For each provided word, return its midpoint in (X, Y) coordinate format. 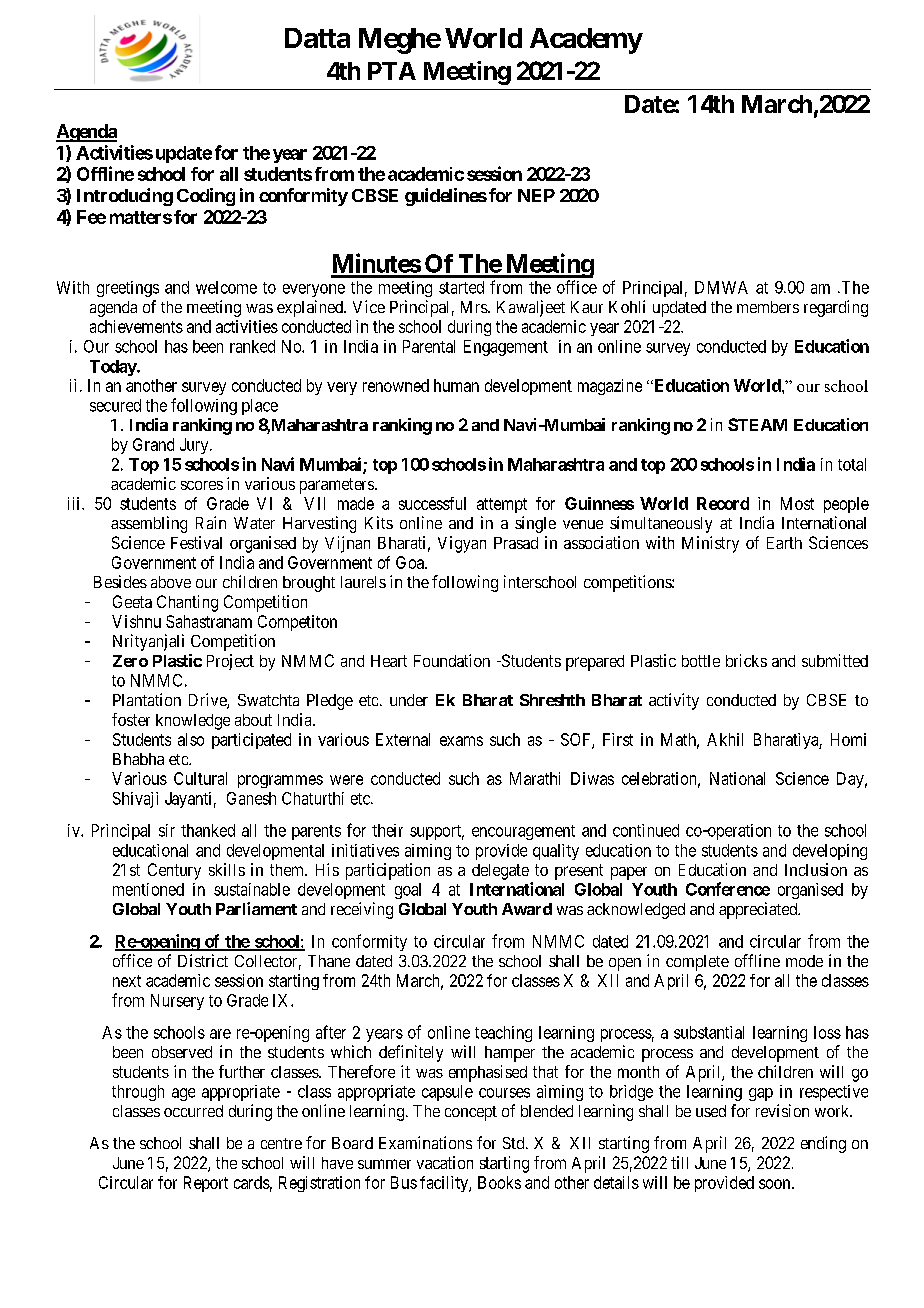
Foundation (452, 660)
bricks (746, 660)
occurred (193, 1111)
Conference (728, 889)
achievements (136, 326)
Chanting (187, 603)
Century (174, 871)
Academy (586, 41)
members (768, 307)
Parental (429, 346)
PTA (392, 71)
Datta (317, 38)
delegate (500, 872)
